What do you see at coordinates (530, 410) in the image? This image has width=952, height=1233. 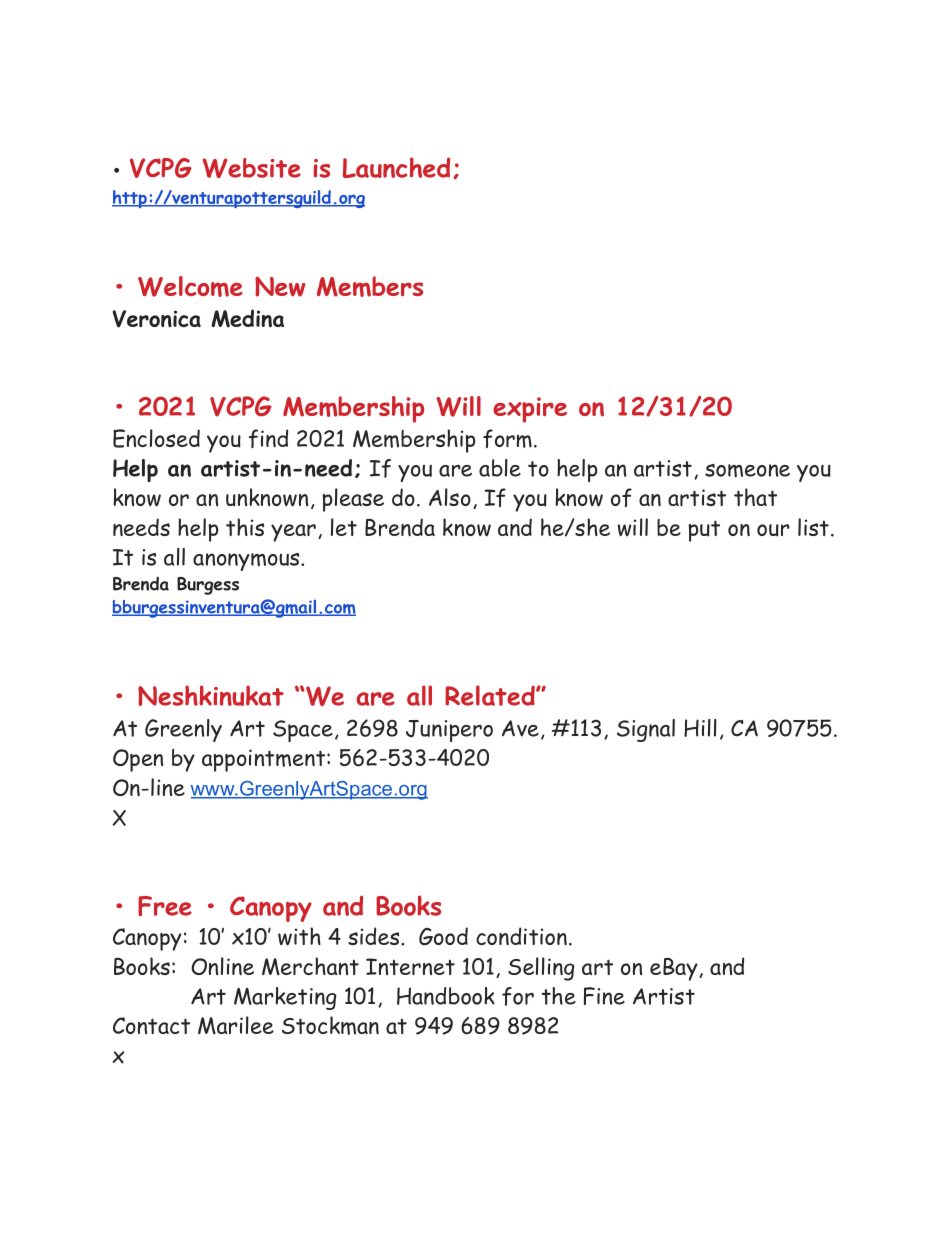 I see `expire` at bounding box center [530, 410].
